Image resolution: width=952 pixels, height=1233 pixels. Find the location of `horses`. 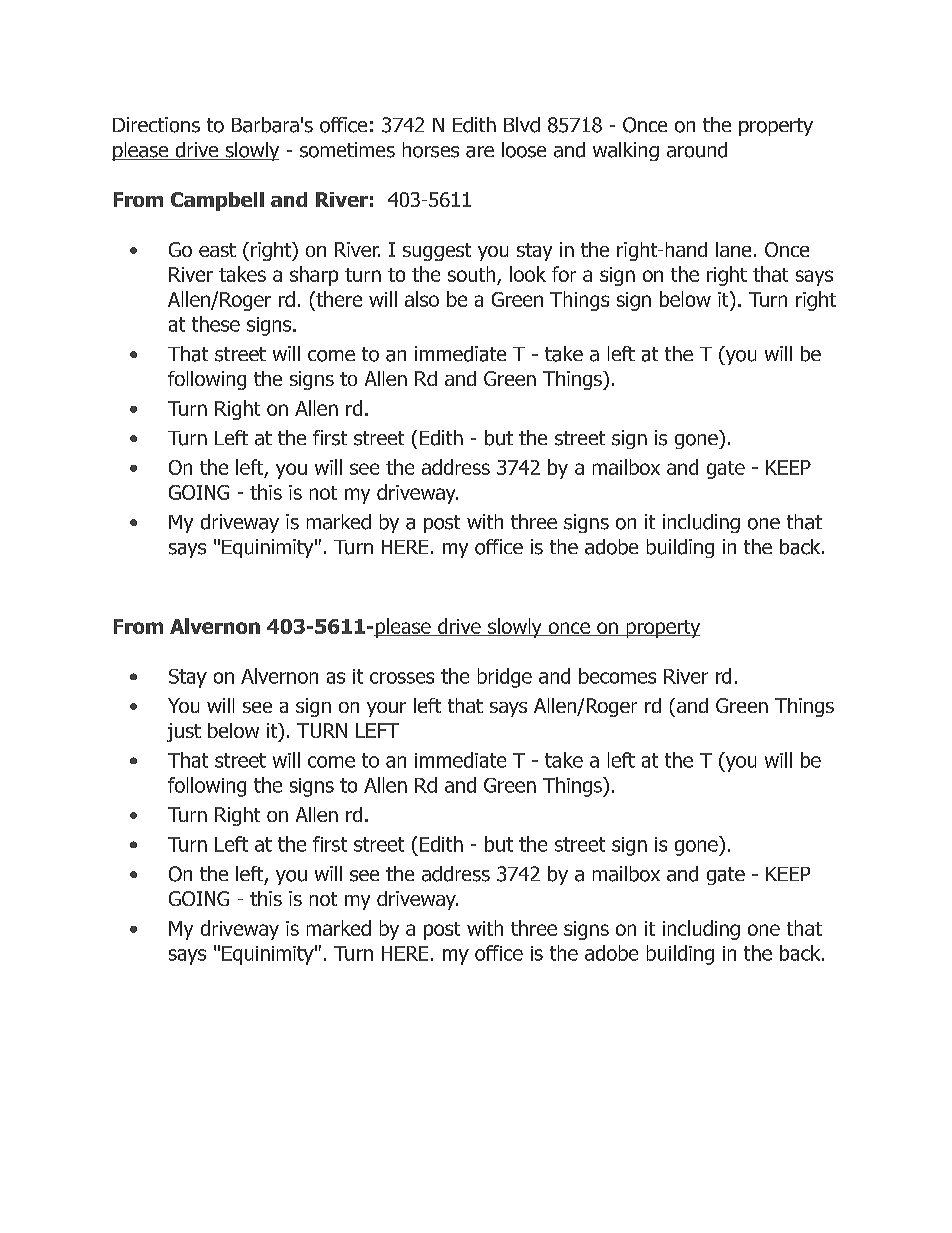

horses is located at coordinates (431, 150).
